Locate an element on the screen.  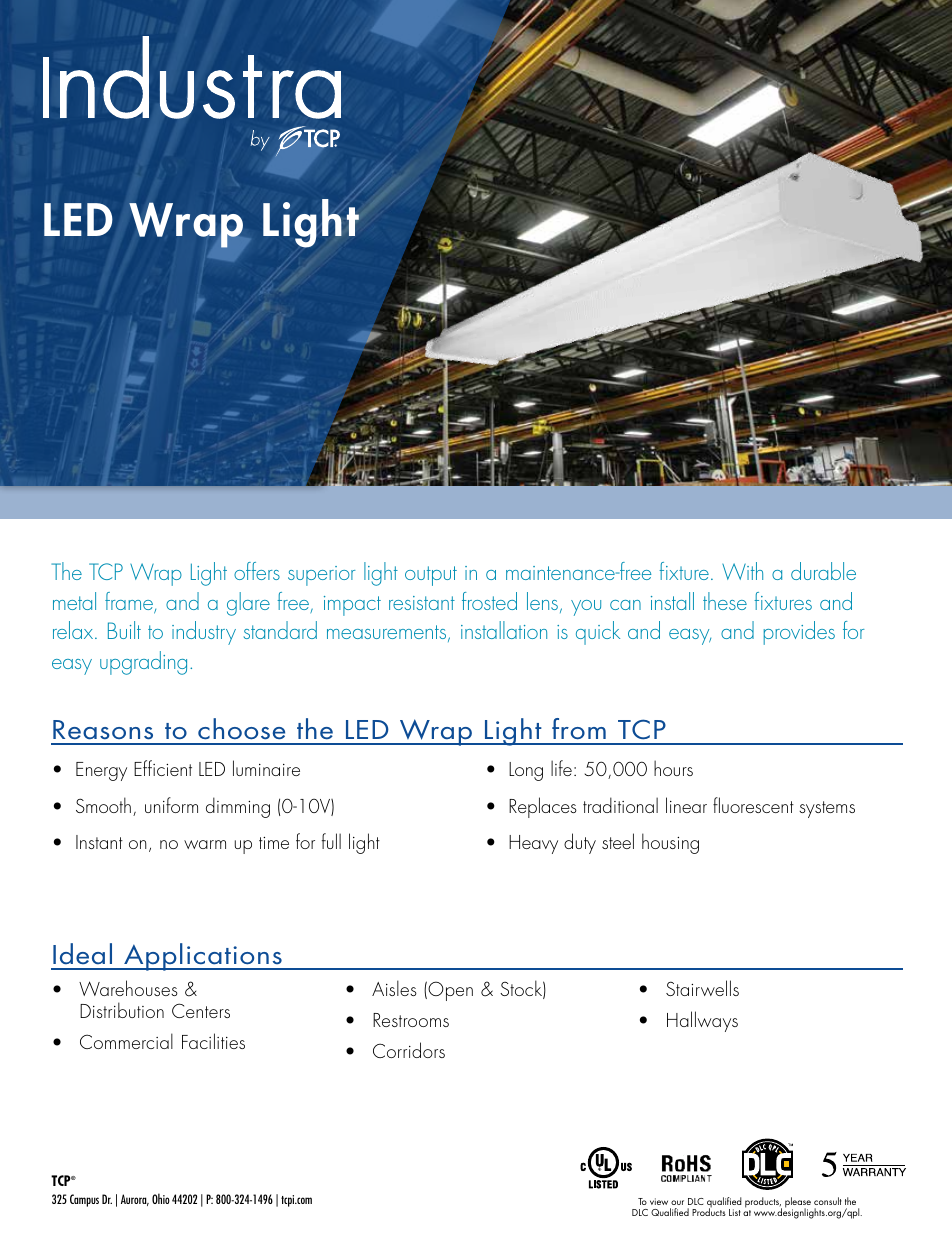
List is located at coordinates (735, 1212).
